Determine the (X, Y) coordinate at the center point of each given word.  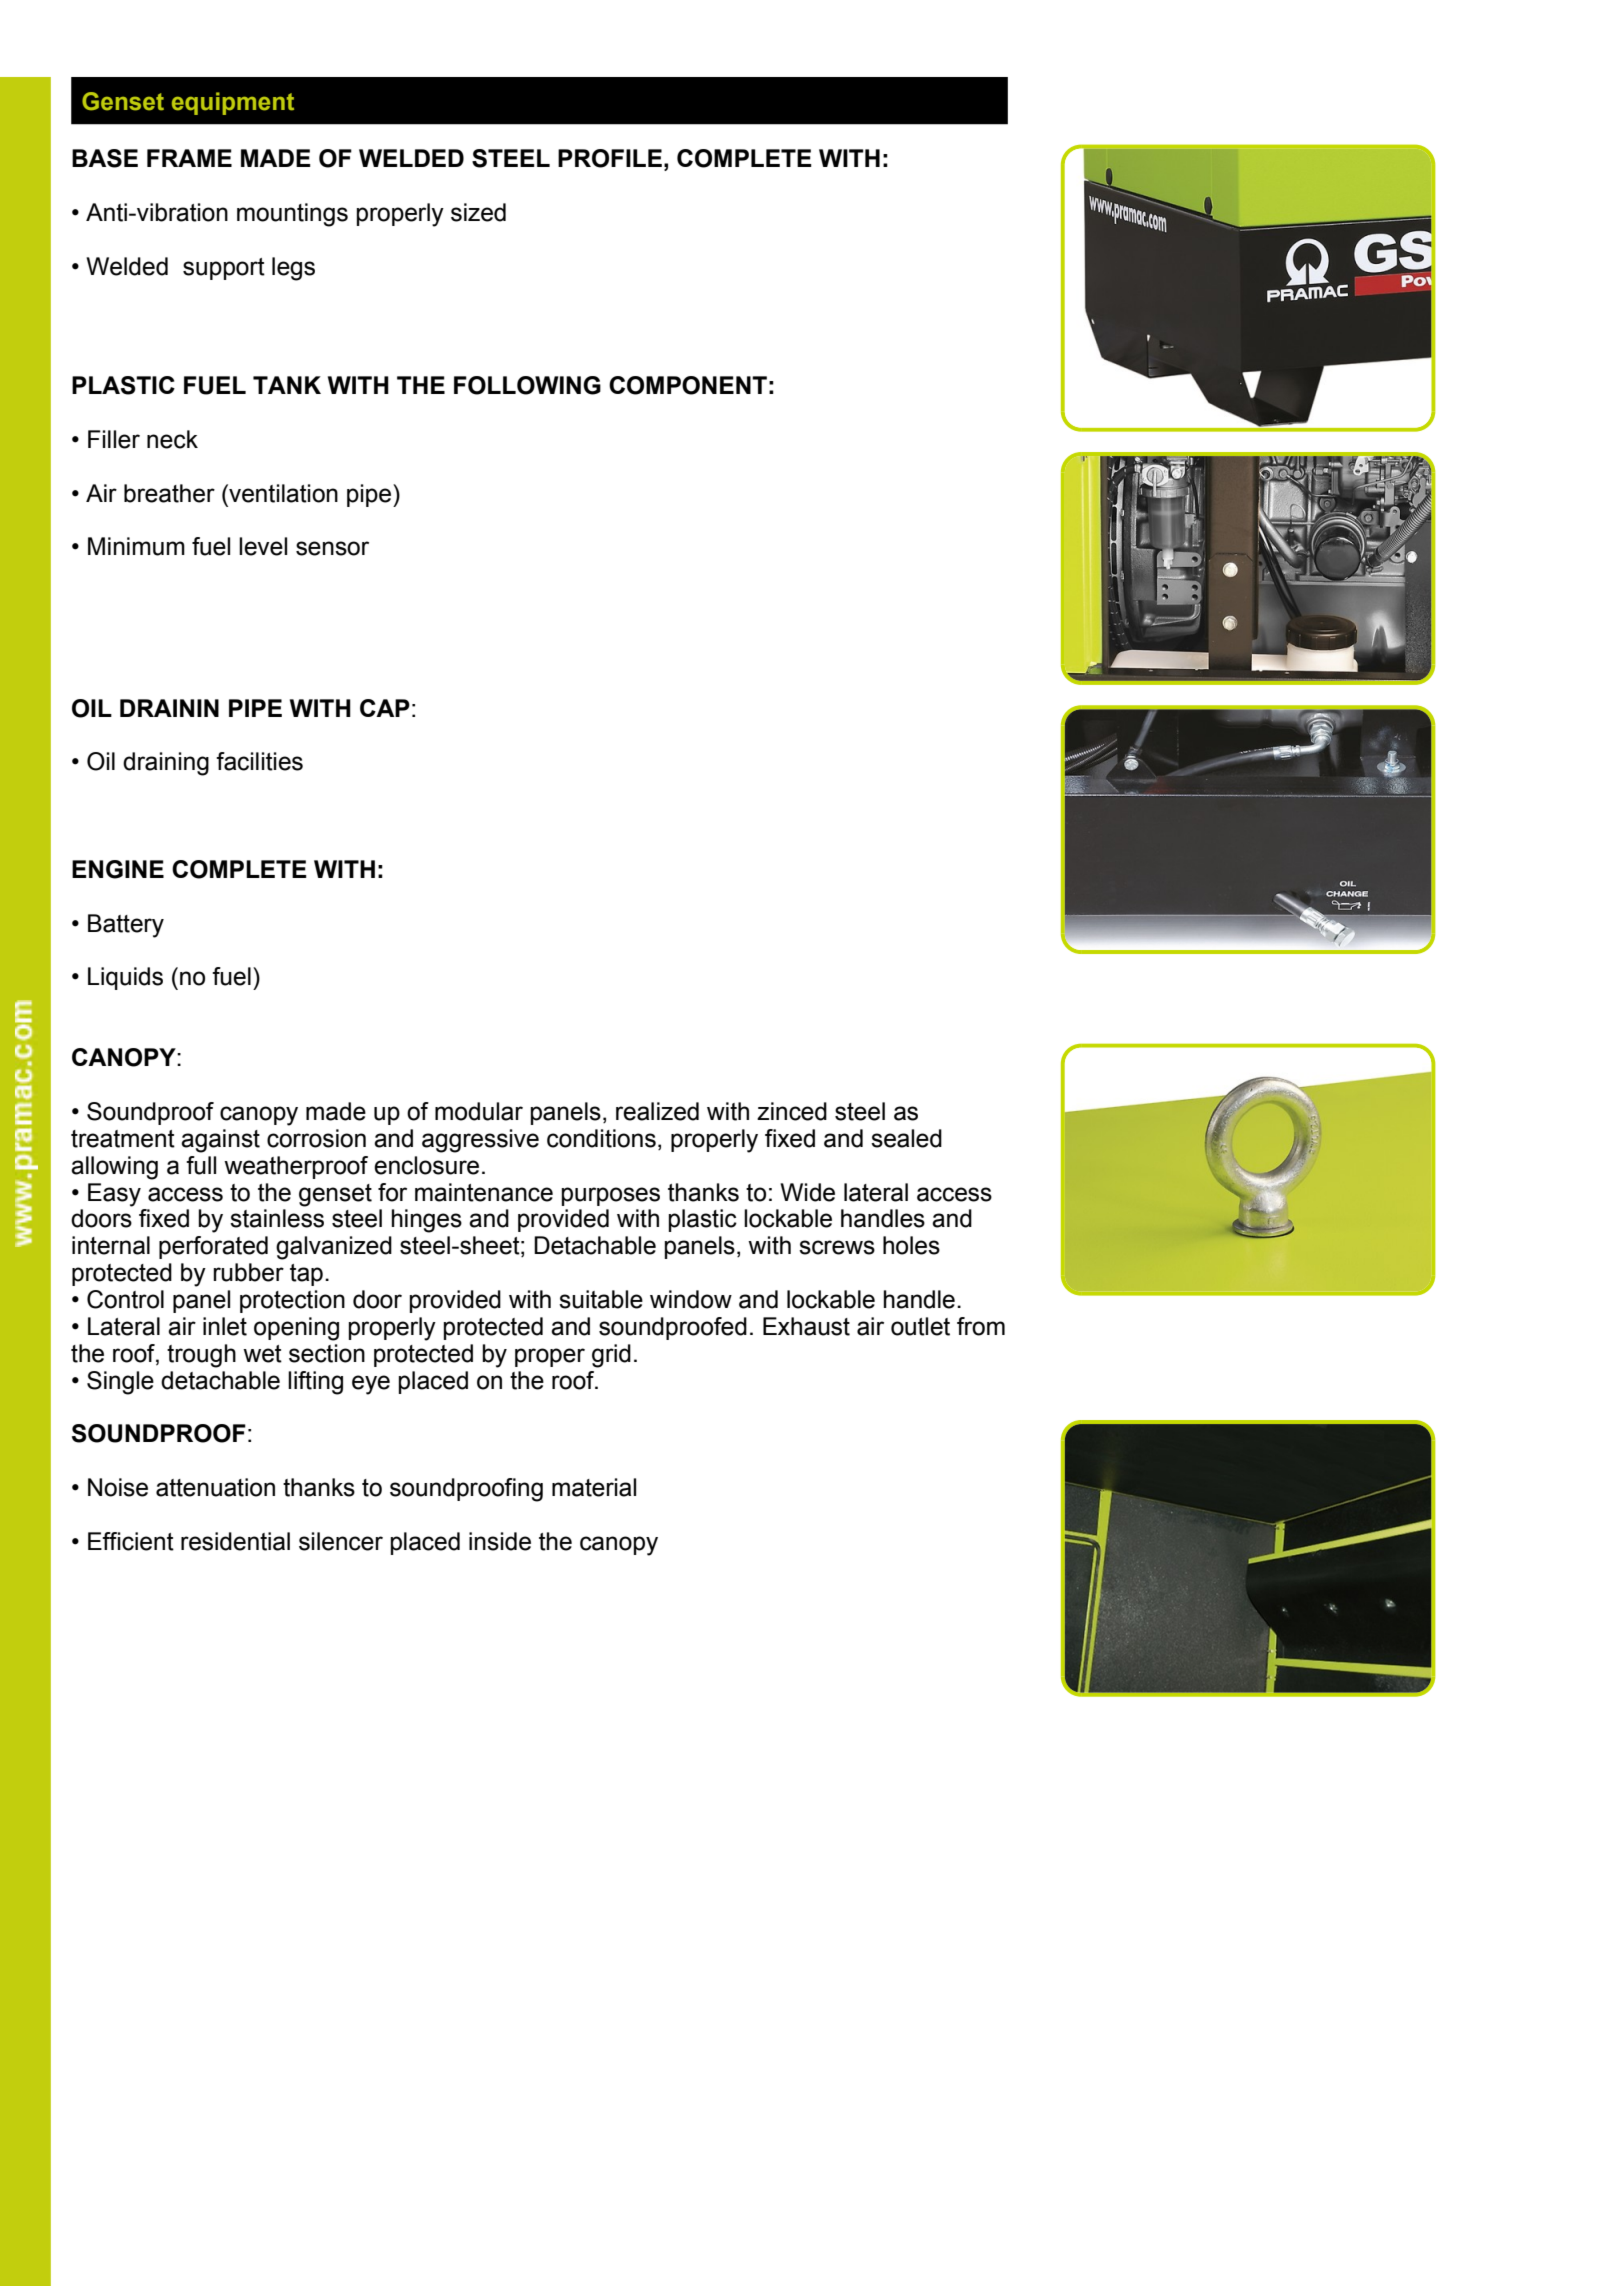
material (594, 1487)
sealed (906, 1138)
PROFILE (610, 158)
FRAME (189, 158)
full (201, 1165)
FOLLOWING (527, 385)
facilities (259, 761)
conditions (601, 1138)
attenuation (215, 1487)
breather (169, 493)
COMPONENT (688, 385)
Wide (807, 1192)
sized (478, 212)
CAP (385, 708)
